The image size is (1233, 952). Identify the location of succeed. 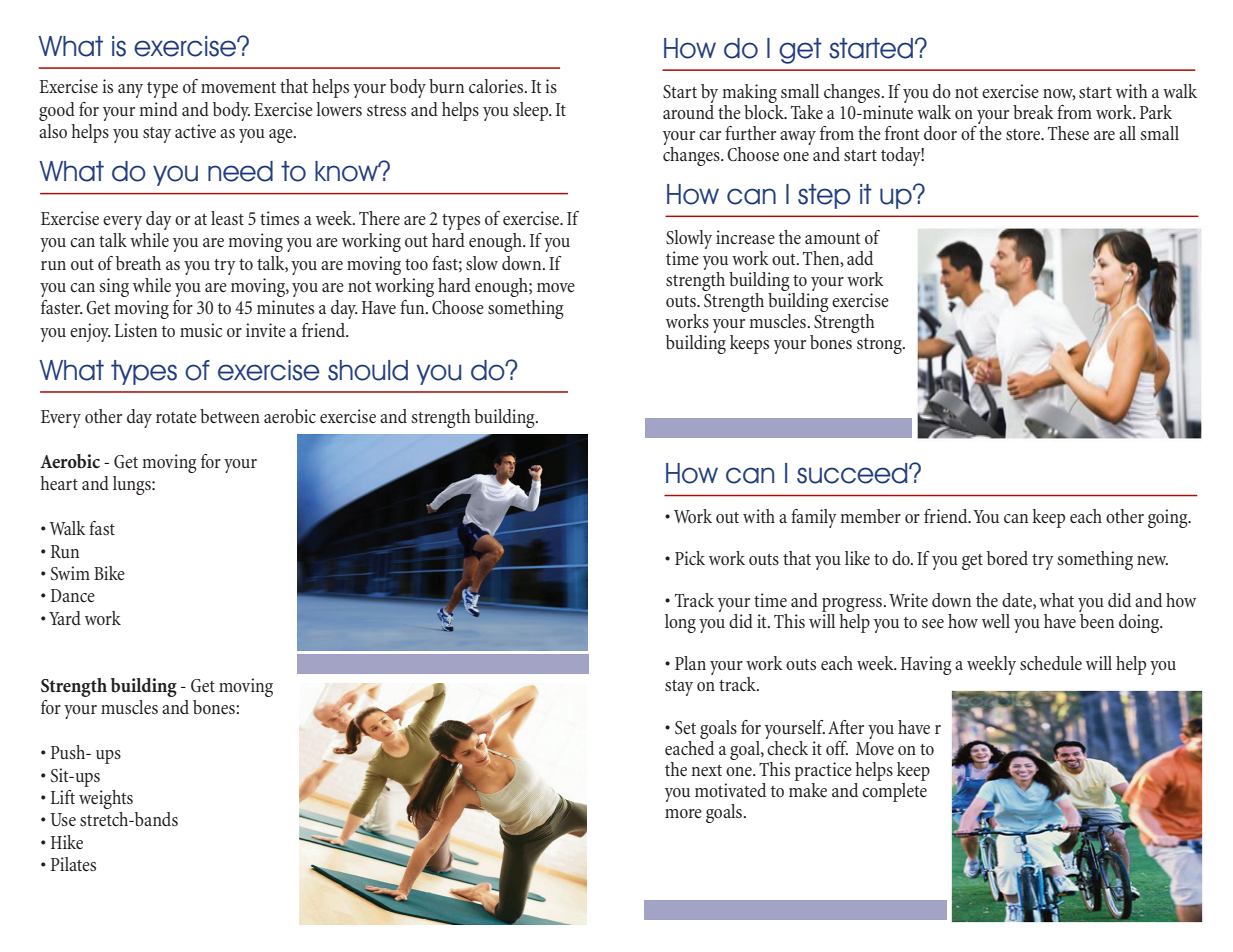
(853, 473).
